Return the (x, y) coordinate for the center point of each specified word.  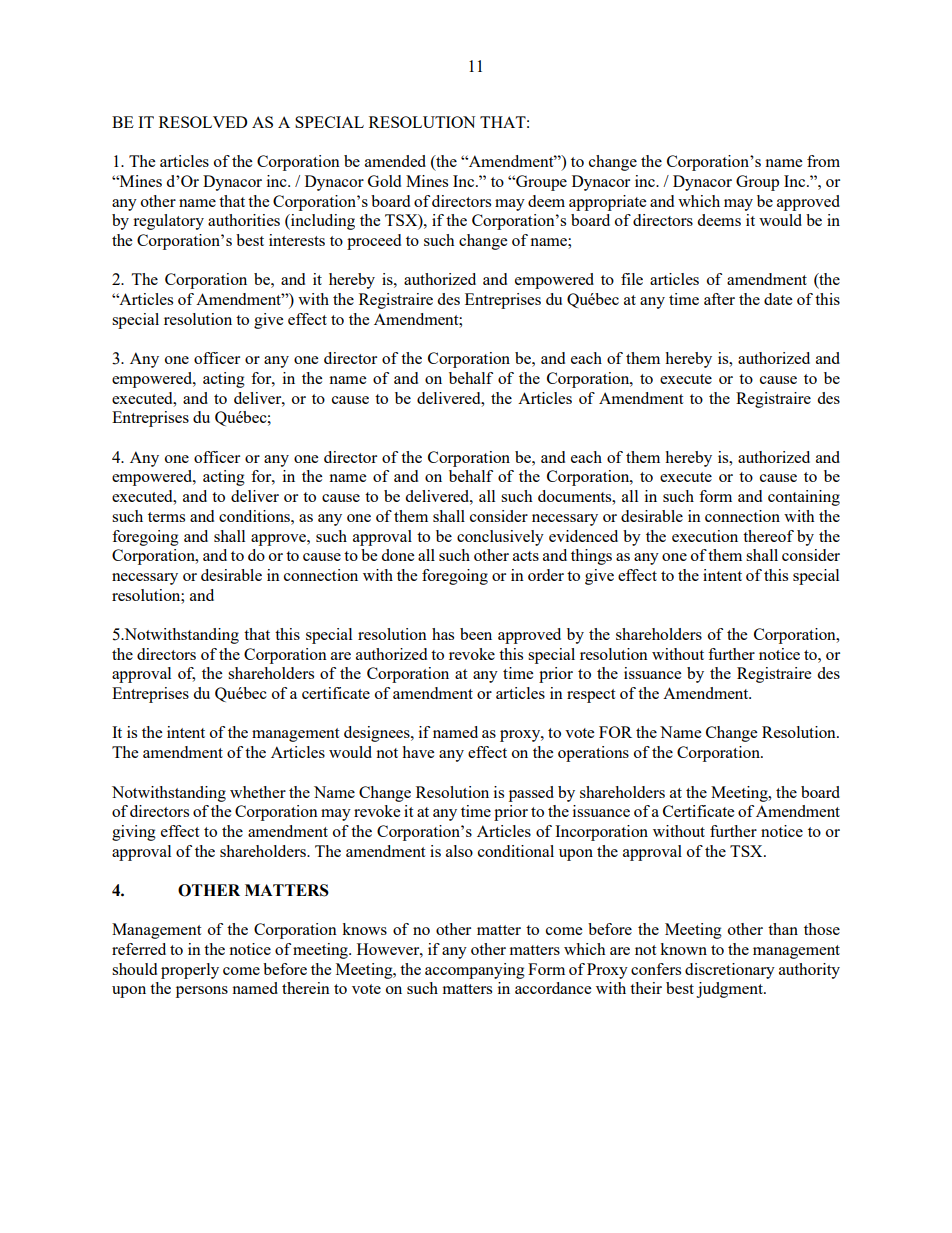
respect (591, 696)
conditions (255, 516)
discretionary (730, 971)
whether (258, 792)
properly (190, 971)
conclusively (500, 538)
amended (395, 161)
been (476, 634)
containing (804, 498)
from (823, 161)
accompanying (475, 971)
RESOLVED (203, 122)
